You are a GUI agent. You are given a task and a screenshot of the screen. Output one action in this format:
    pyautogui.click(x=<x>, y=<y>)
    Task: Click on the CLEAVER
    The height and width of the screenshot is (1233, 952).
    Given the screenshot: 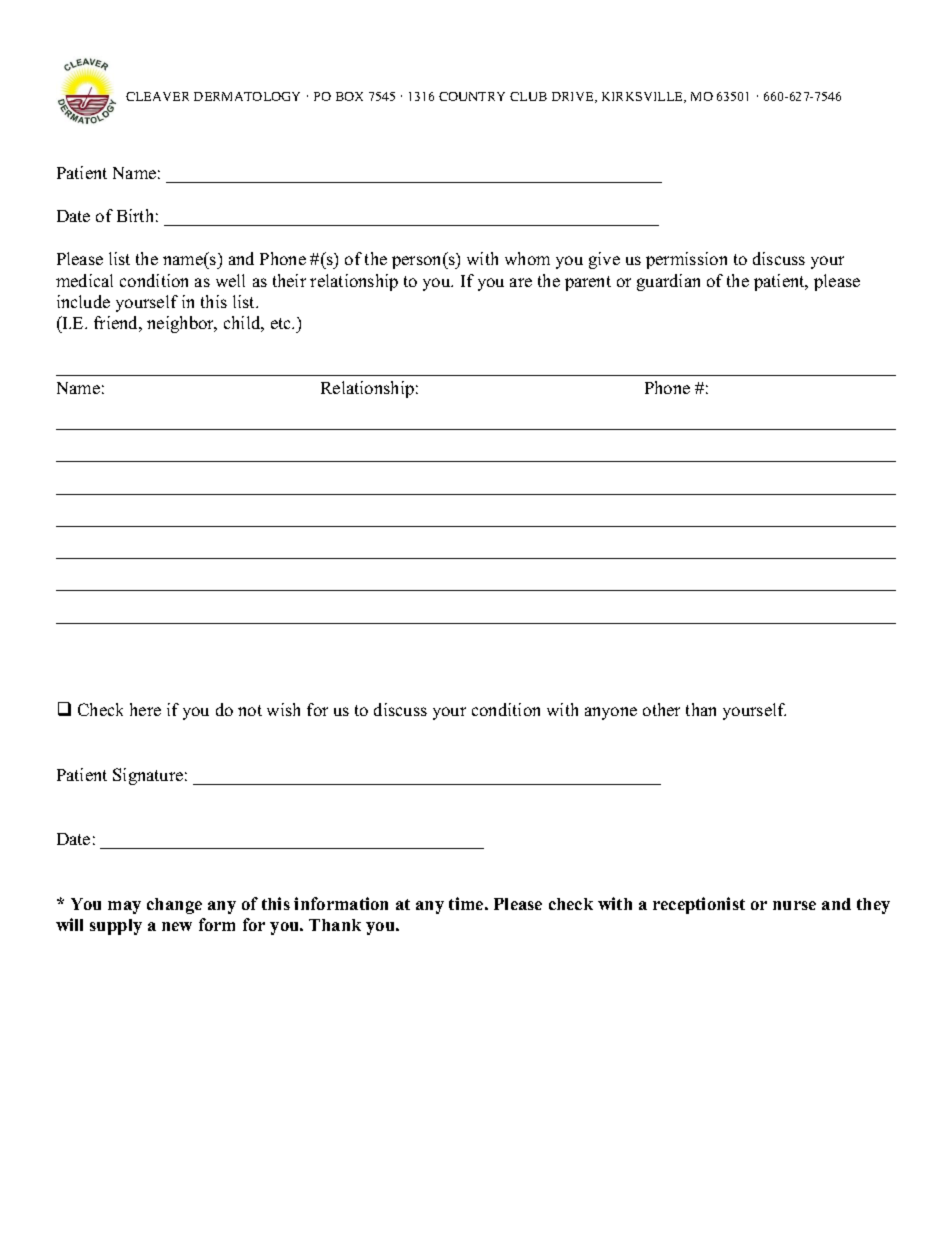 What is the action you would take?
    pyautogui.click(x=157, y=96)
